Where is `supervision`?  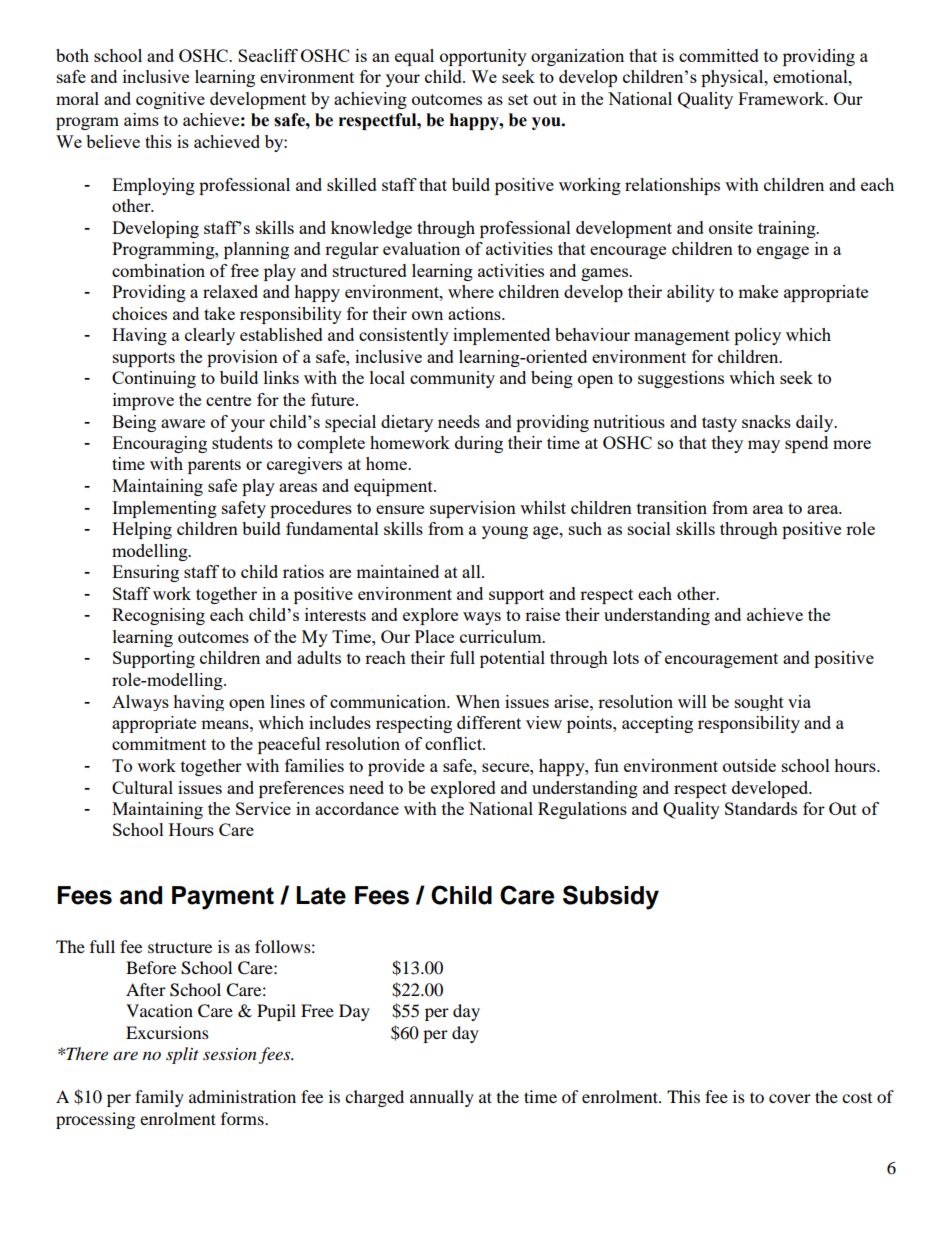 supervision is located at coordinates (473, 509).
